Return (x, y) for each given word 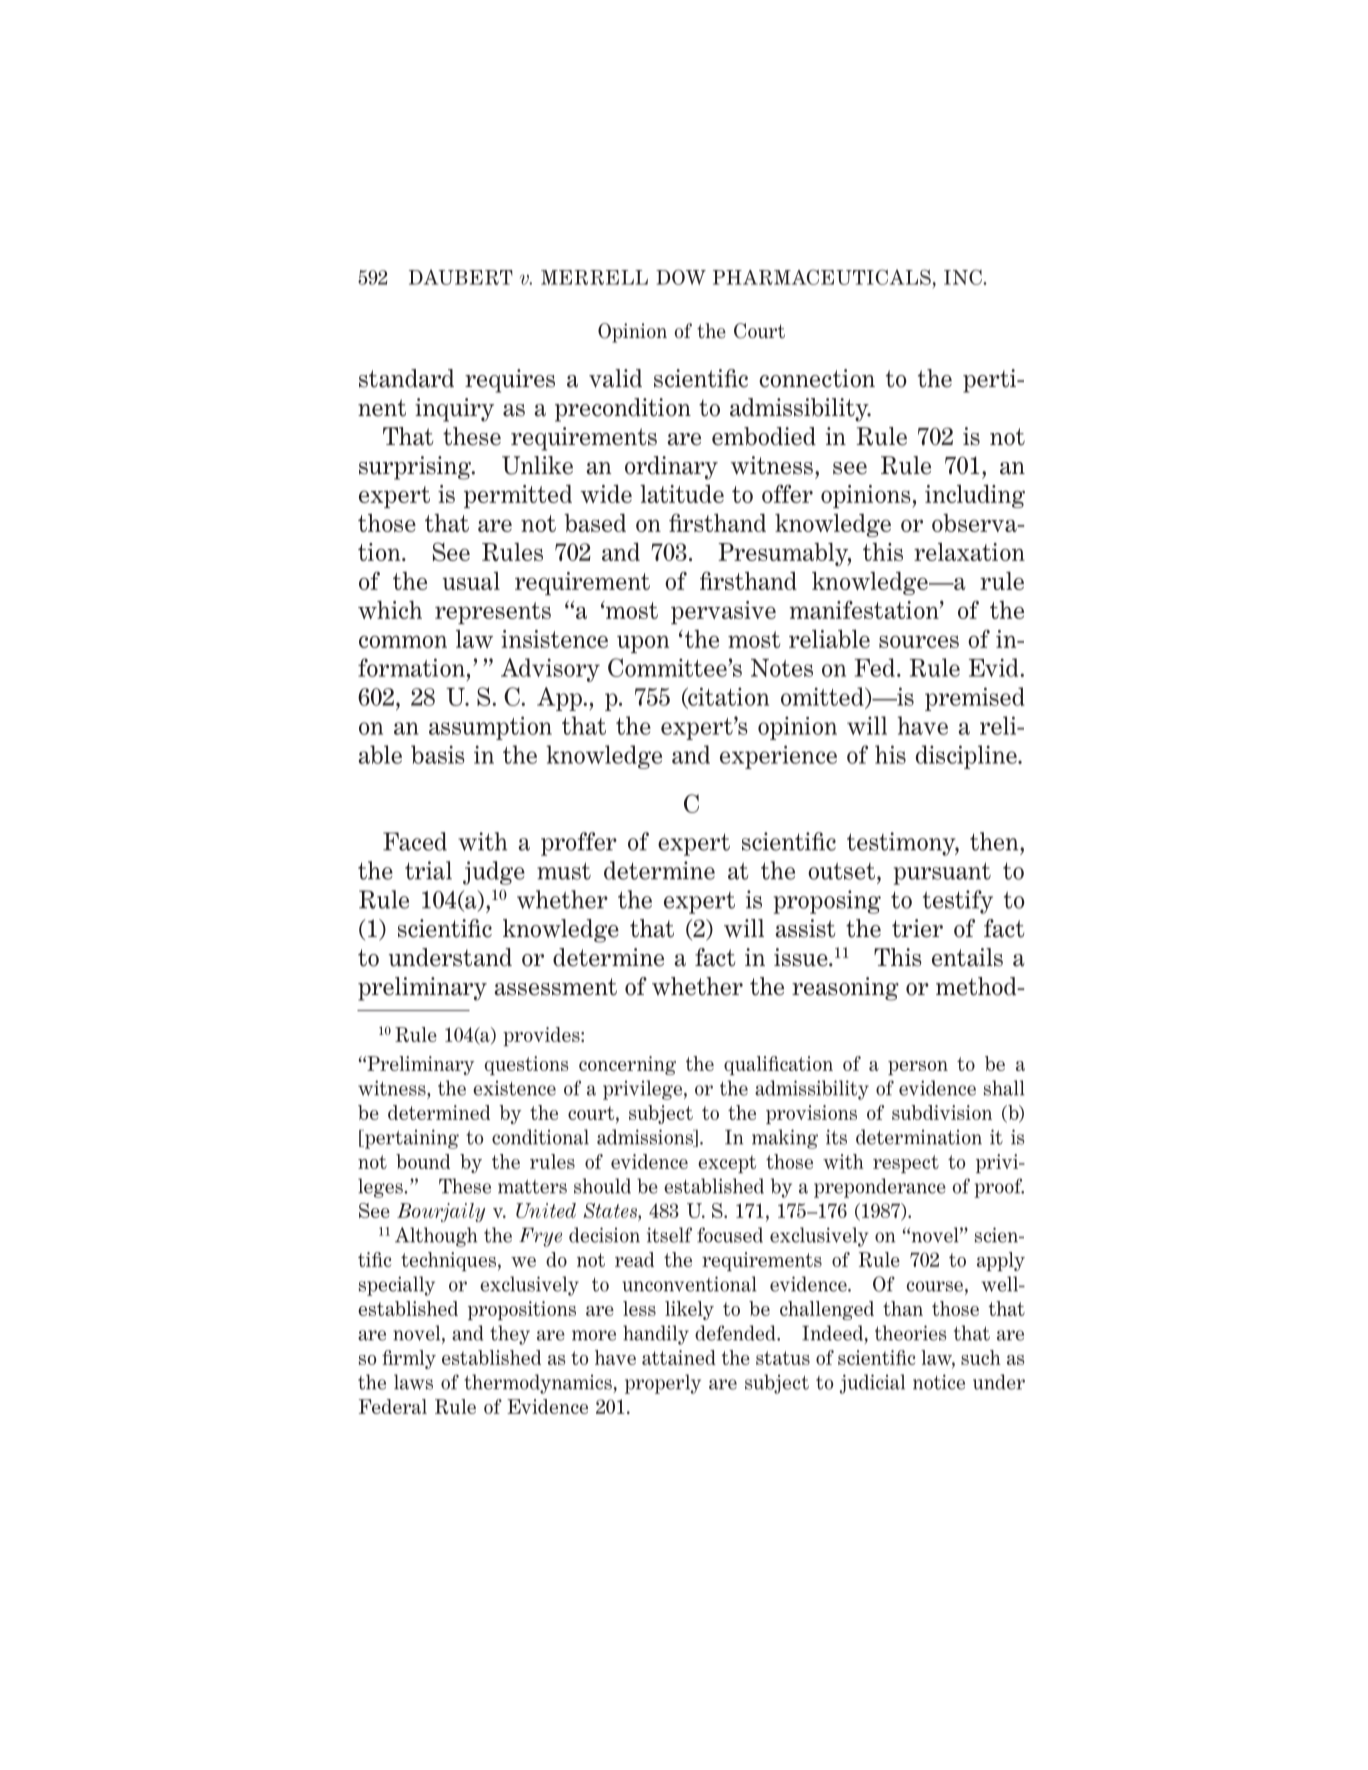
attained (679, 1357)
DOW (681, 277)
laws (413, 1382)
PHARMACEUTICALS (822, 277)
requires (510, 381)
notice (939, 1382)
